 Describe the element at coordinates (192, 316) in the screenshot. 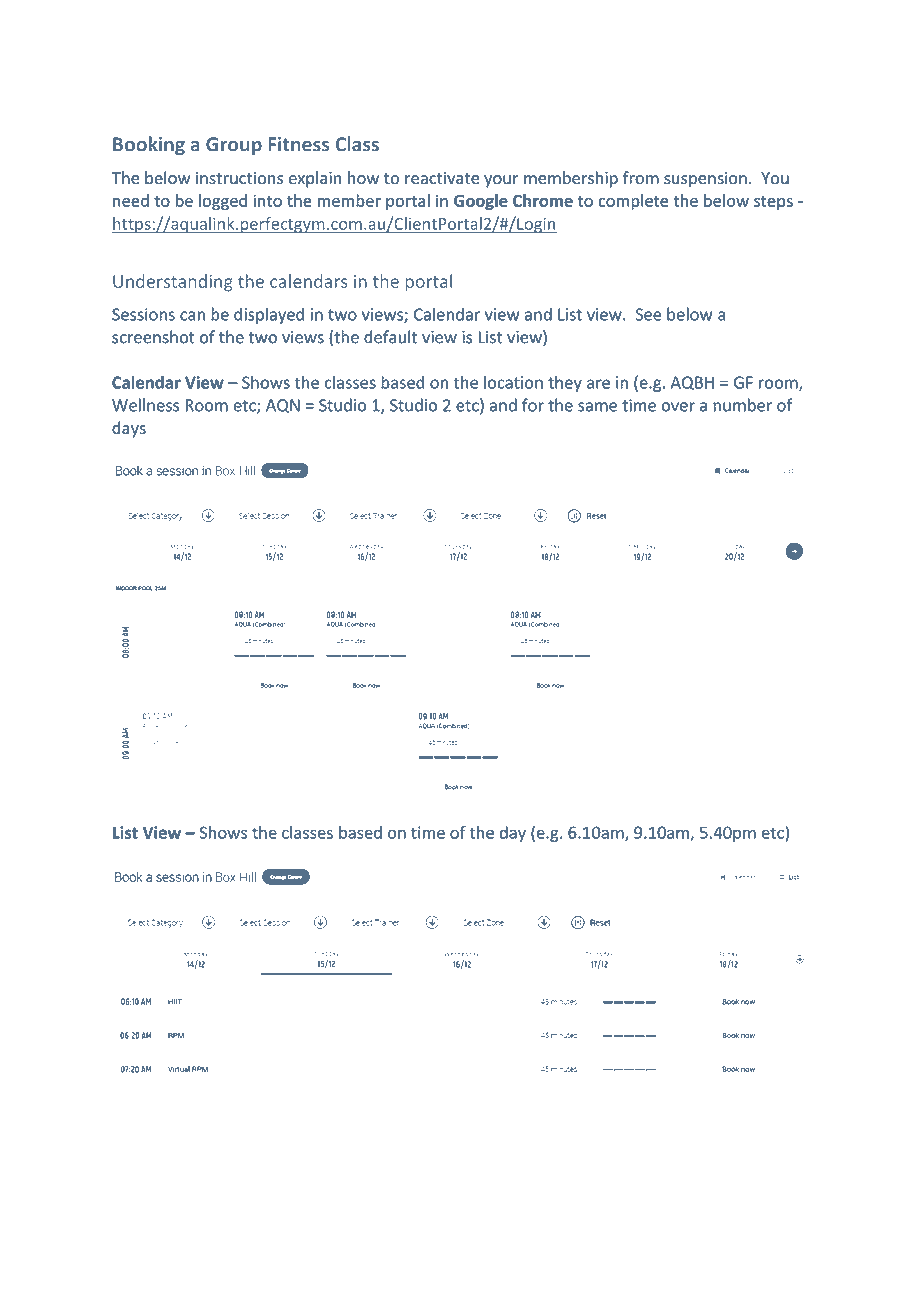

I see `can` at that location.
